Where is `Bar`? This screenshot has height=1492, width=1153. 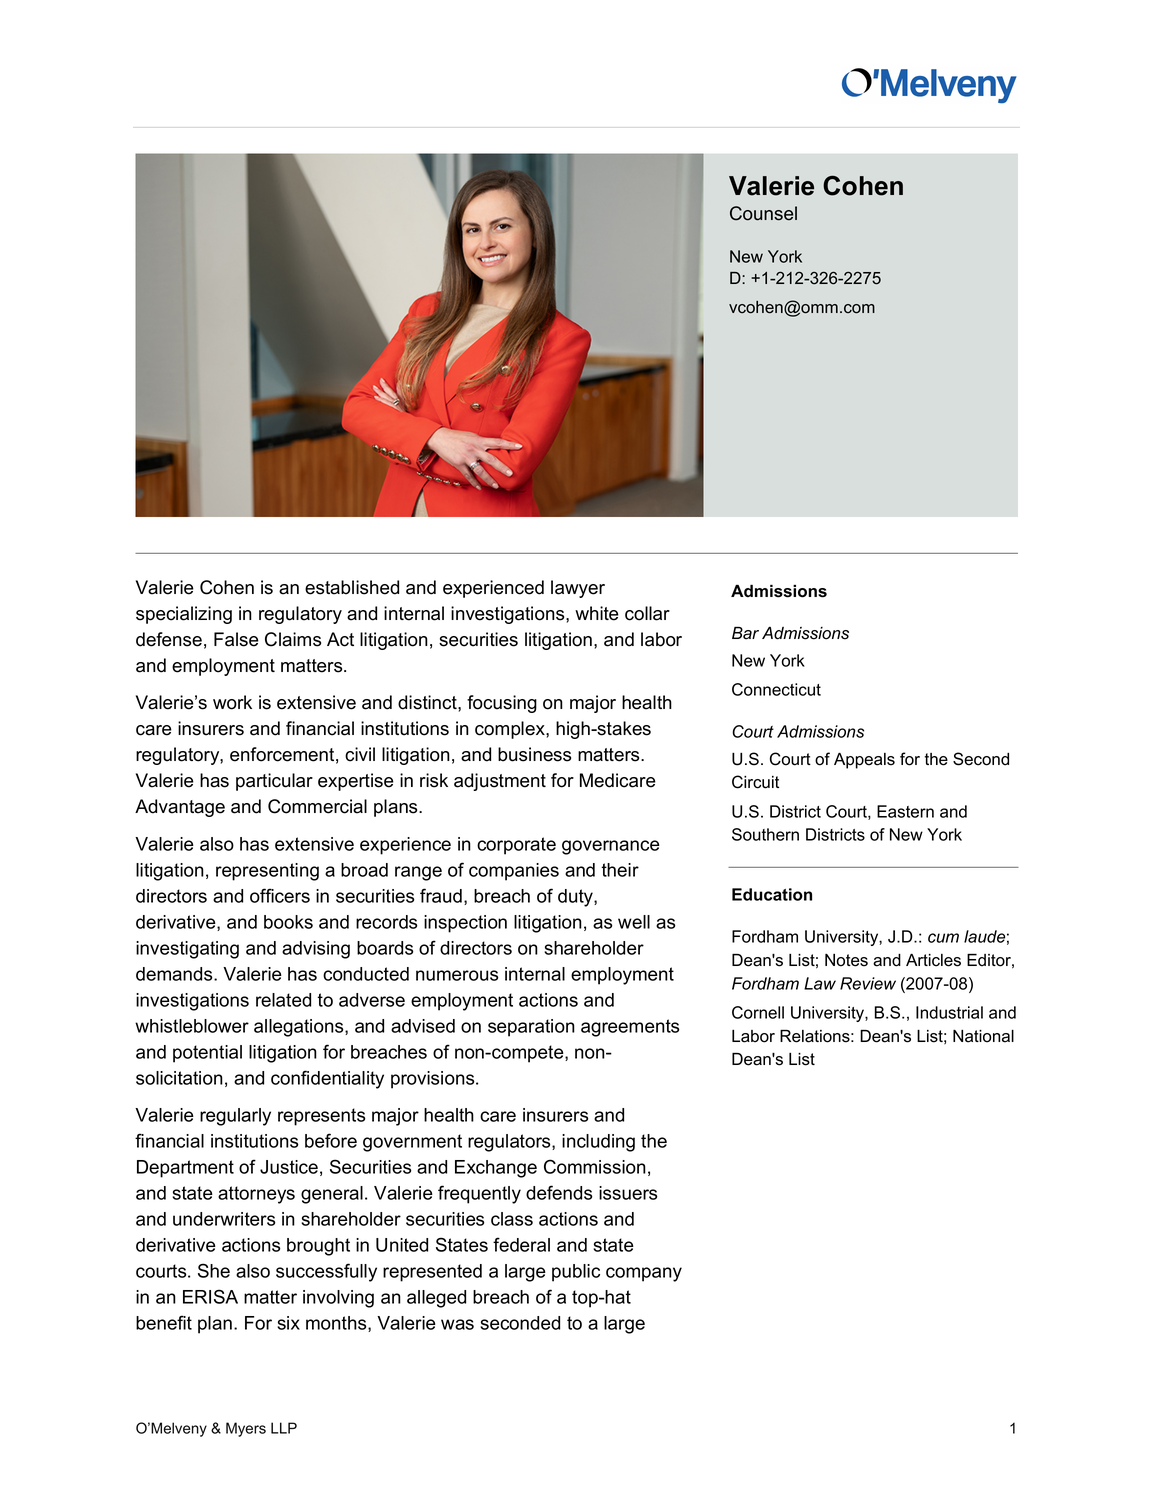 Bar is located at coordinates (745, 633).
